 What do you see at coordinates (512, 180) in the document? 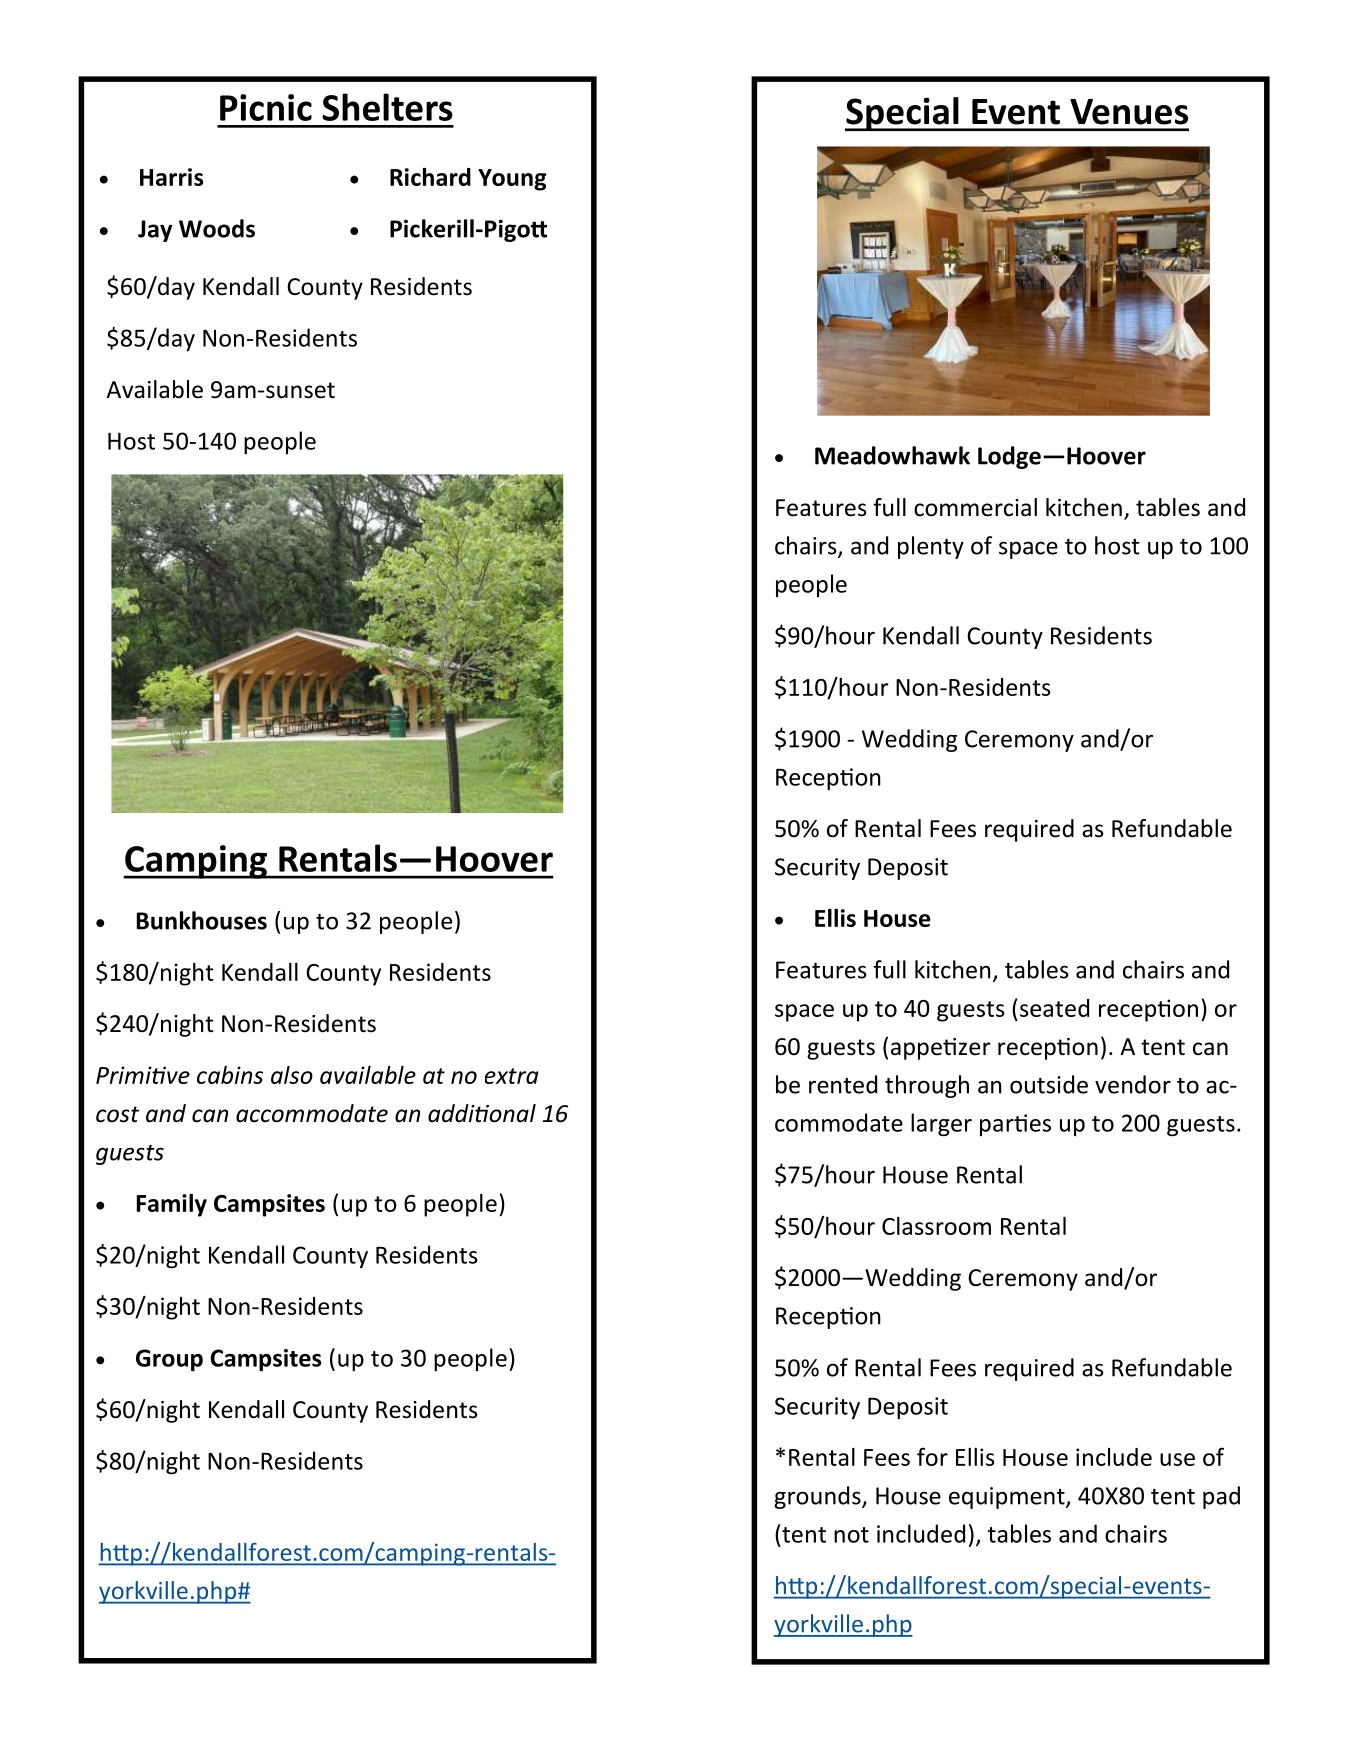
I see `Young` at bounding box center [512, 180].
